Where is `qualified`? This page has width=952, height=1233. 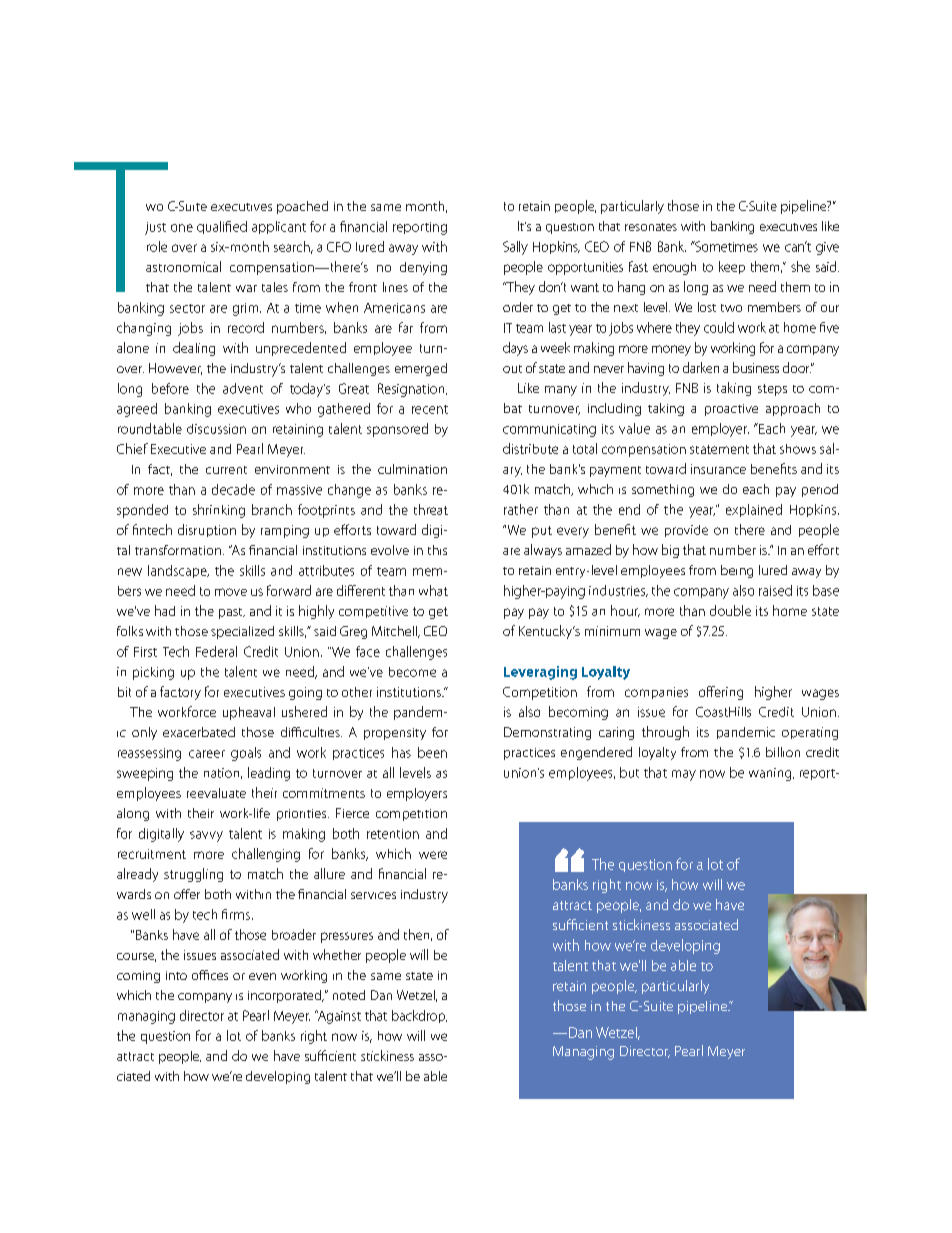 qualified is located at coordinates (222, 227).
